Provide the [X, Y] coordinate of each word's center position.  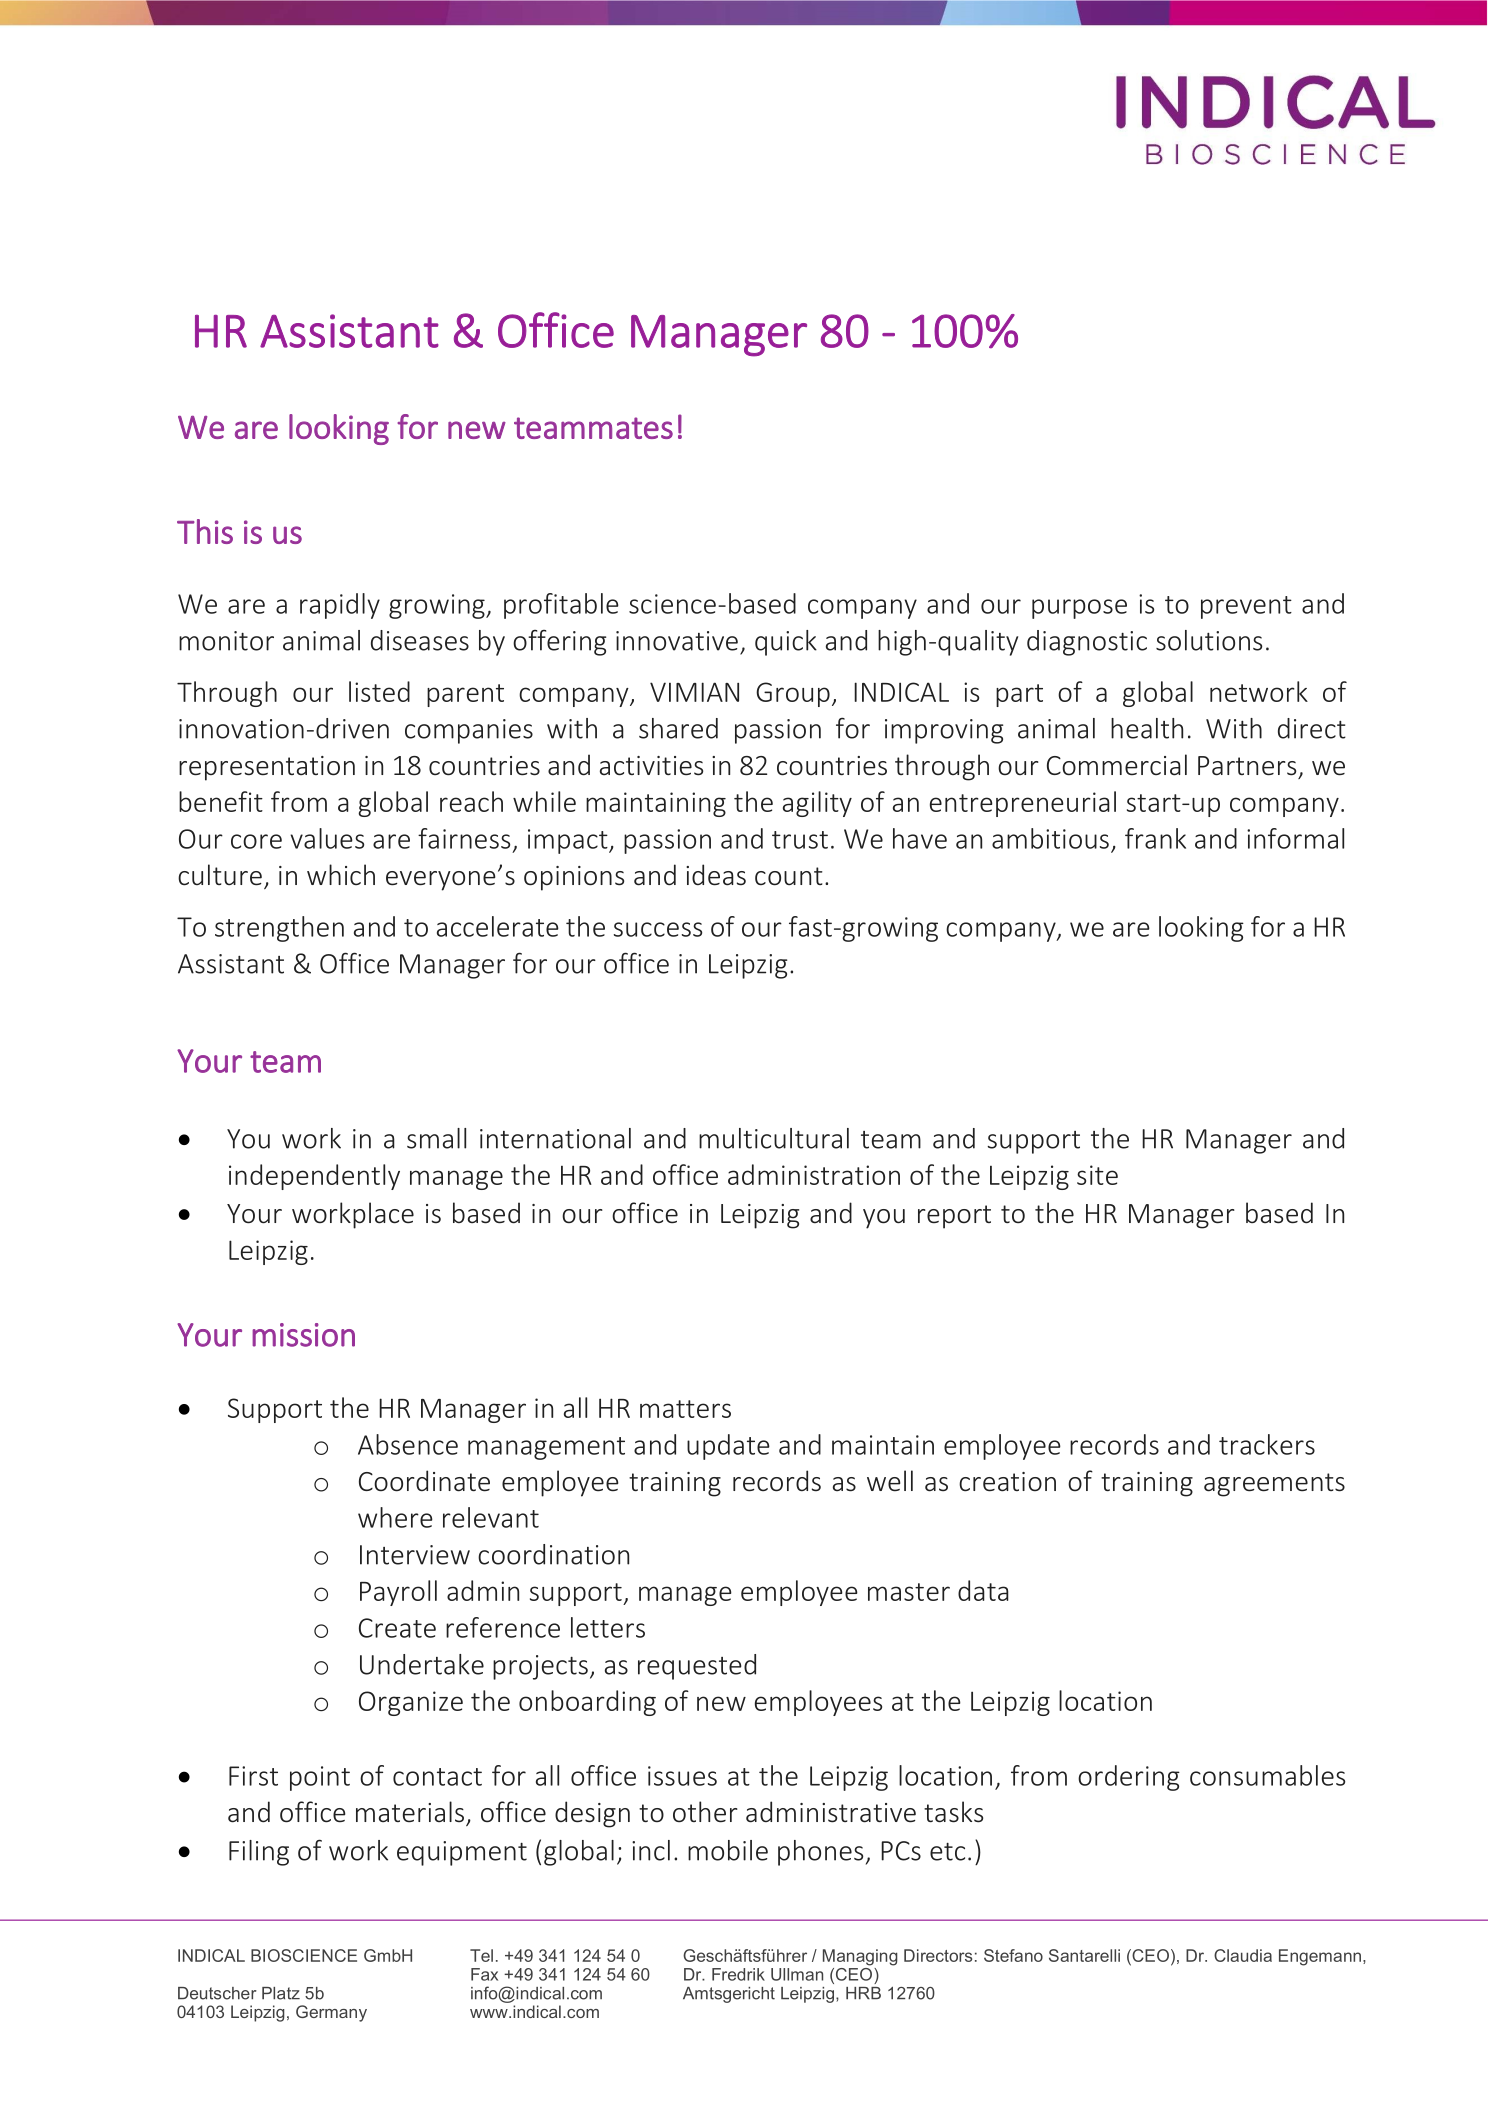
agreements [1274, 1485]
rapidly [340, 606]
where [395, 1517]
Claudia [1243, 1955]
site [1097, 1175]
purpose [1079, 609]
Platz [281, 1993]
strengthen [279, 929]
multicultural [774, 1138]
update [728, 1447]
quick [786, 643]
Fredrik [738, 1974]
